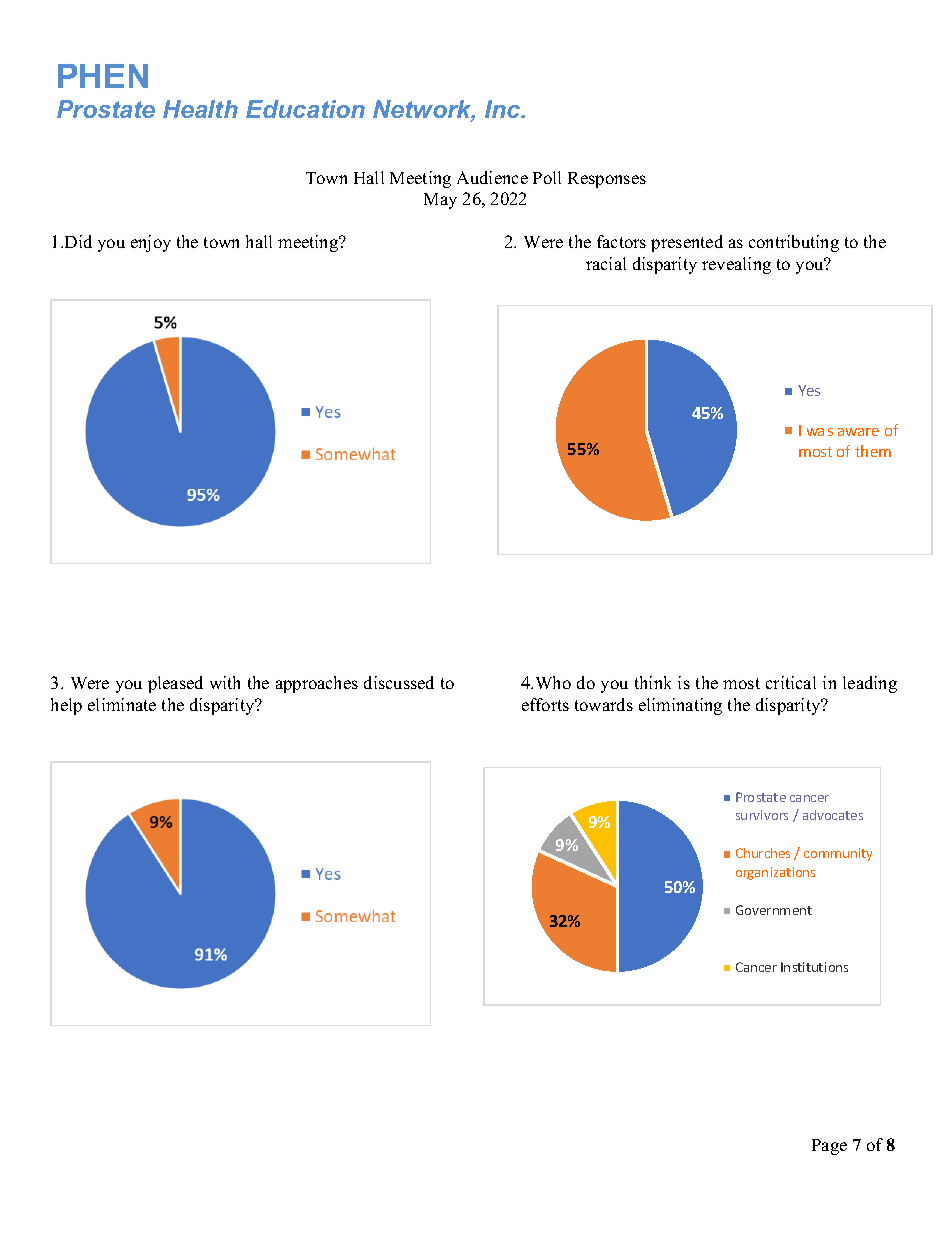 This image has height=1233, width=952. What do you see at coordinates (399, 682) in the image?
I see `discussed` at bounding box center [399, 682].
